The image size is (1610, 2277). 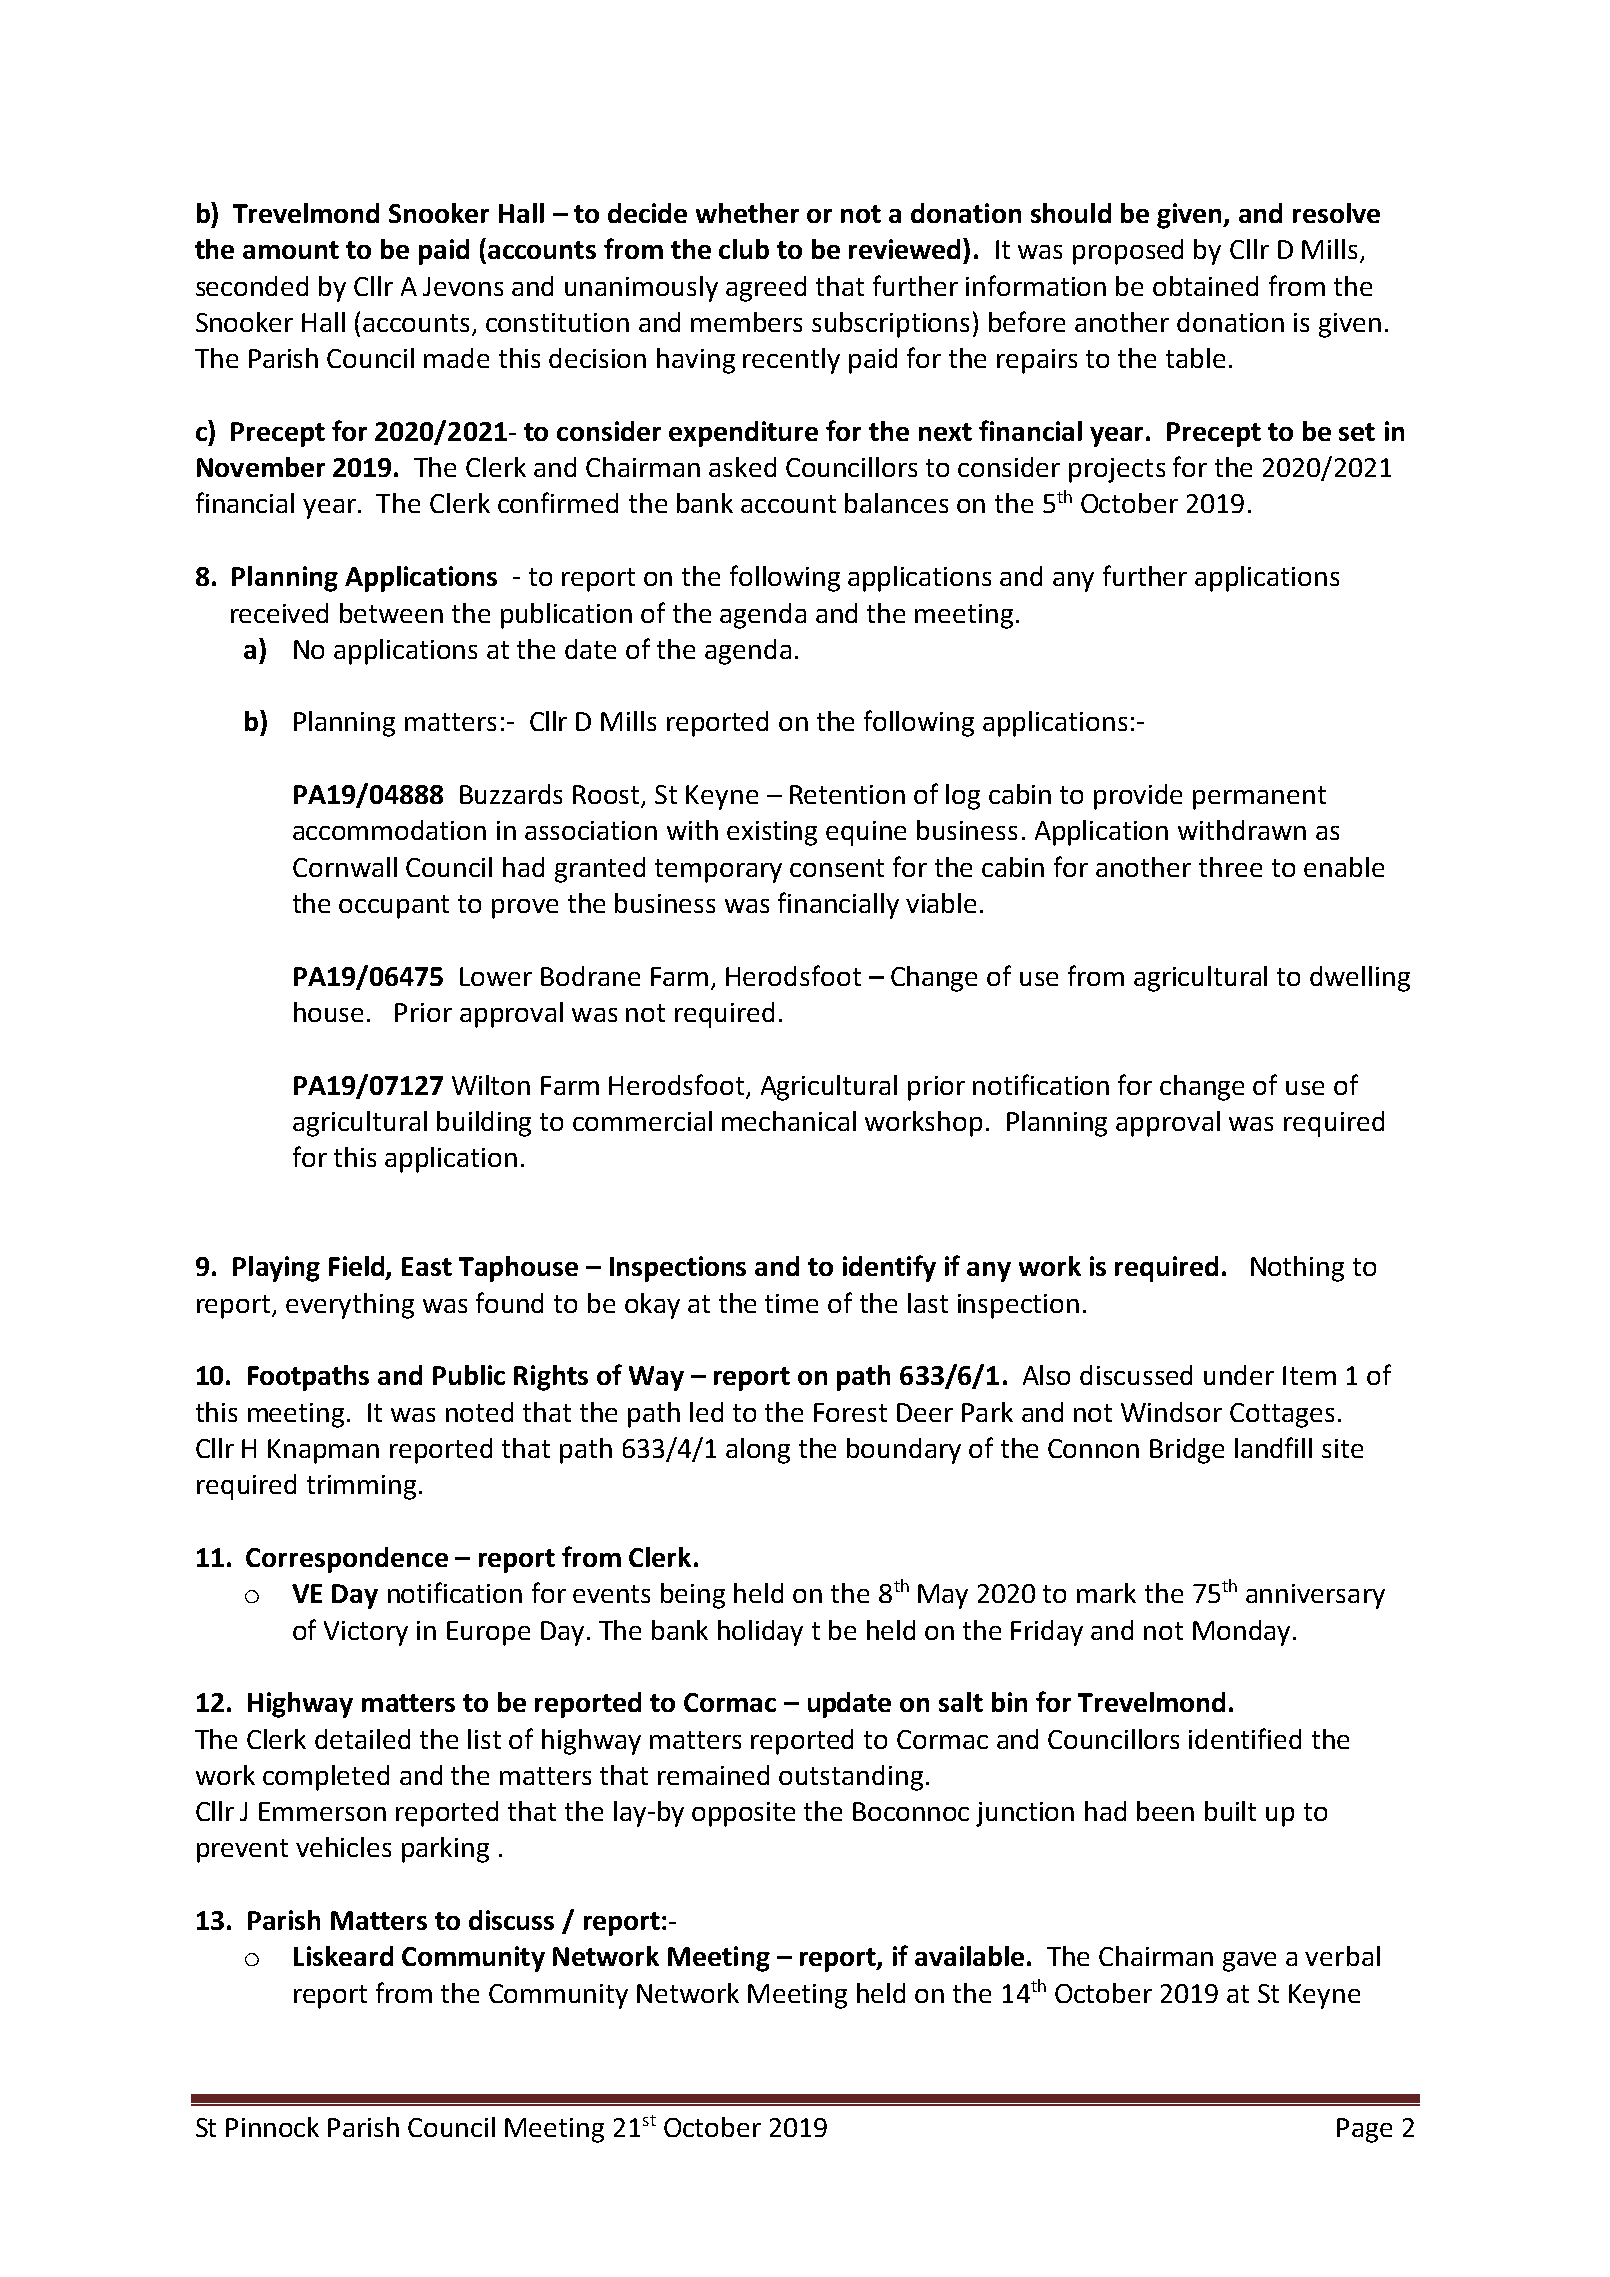 What do you see at coordinates (343, 1847) in the page?
I see `vehicles` at bounding box center [343, 1847].
